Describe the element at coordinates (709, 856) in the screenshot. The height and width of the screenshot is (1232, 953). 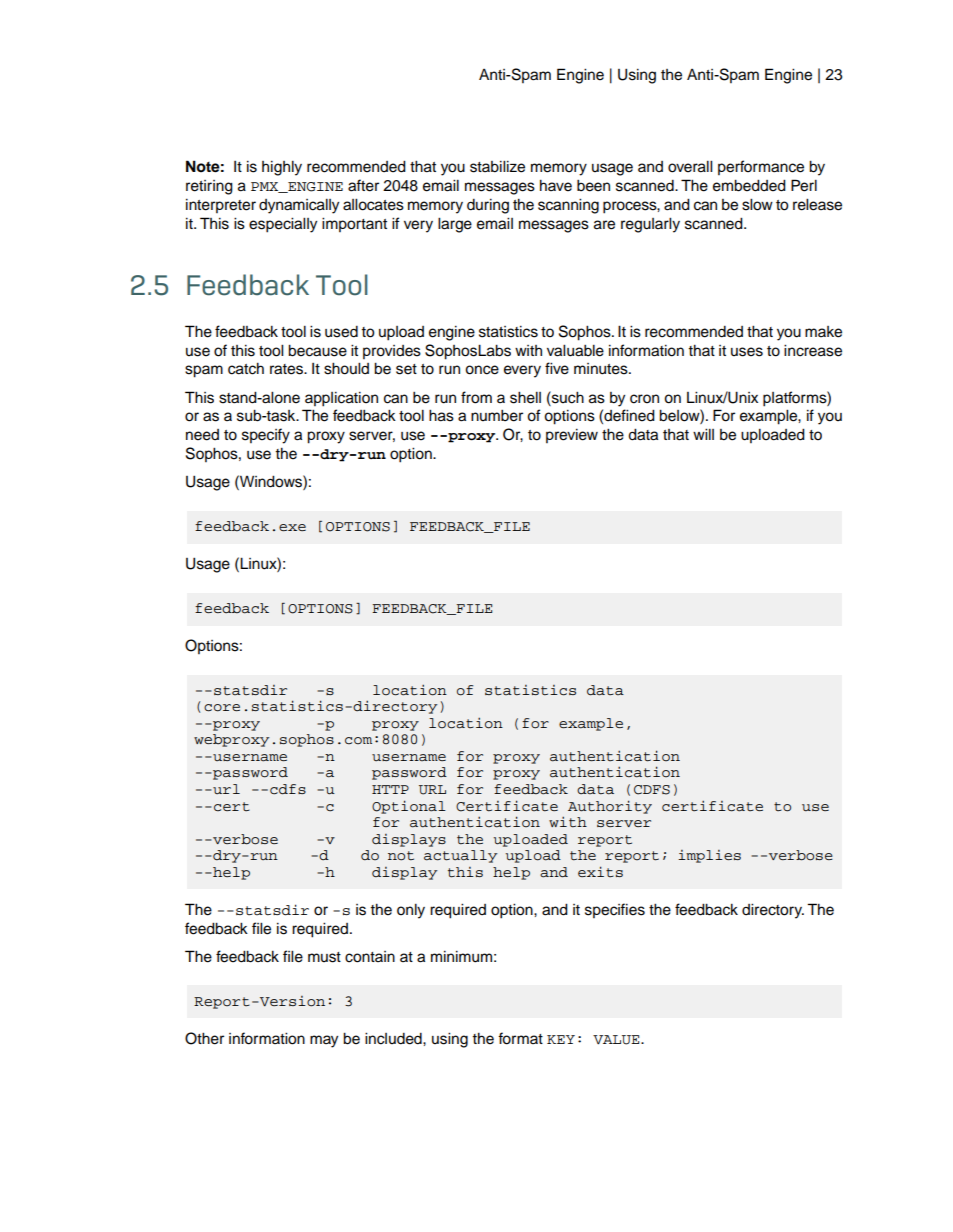
I see `implies` at that location.
